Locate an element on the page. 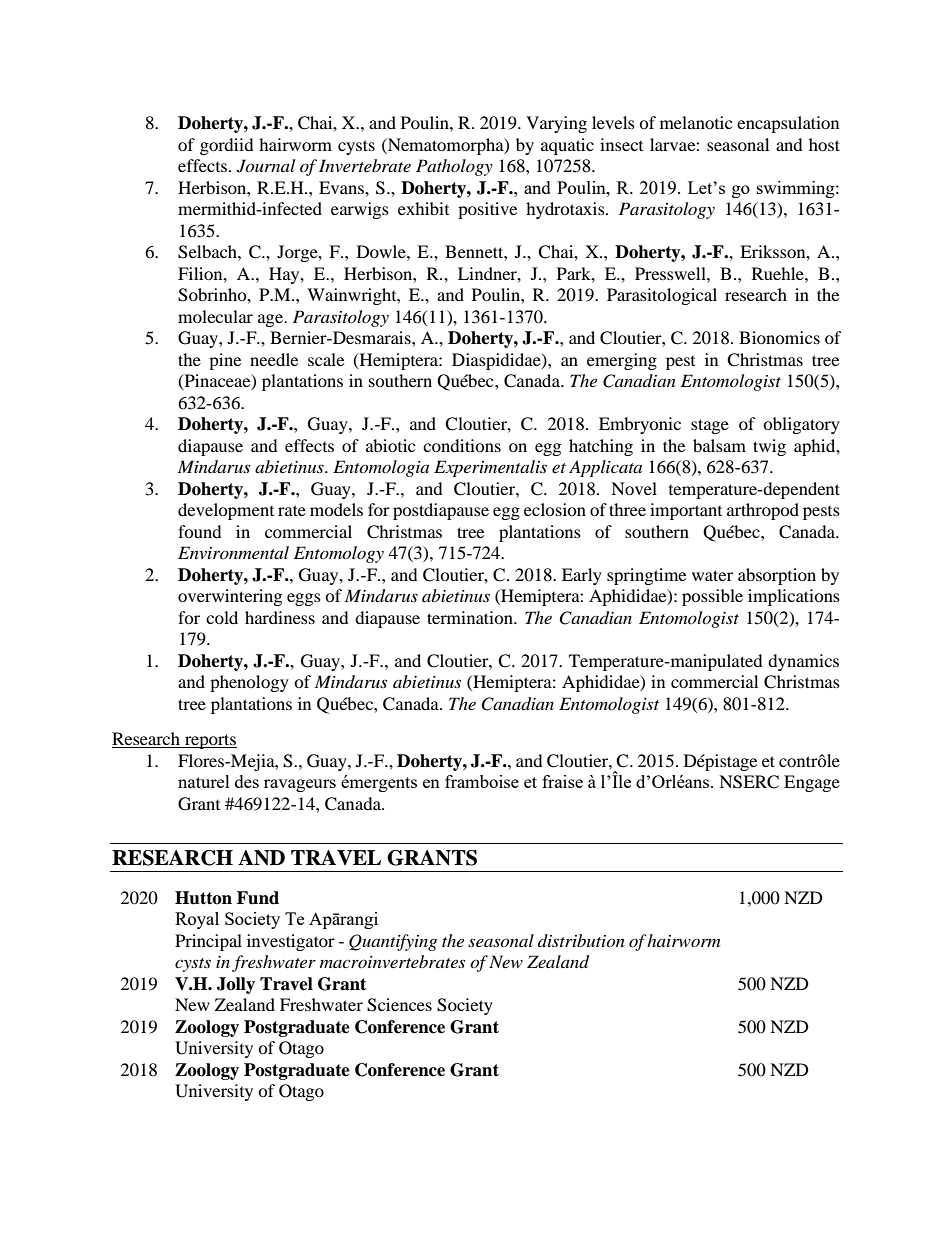 The image size is (952, 1233). Environmental is located at coordinates (233, 552).
